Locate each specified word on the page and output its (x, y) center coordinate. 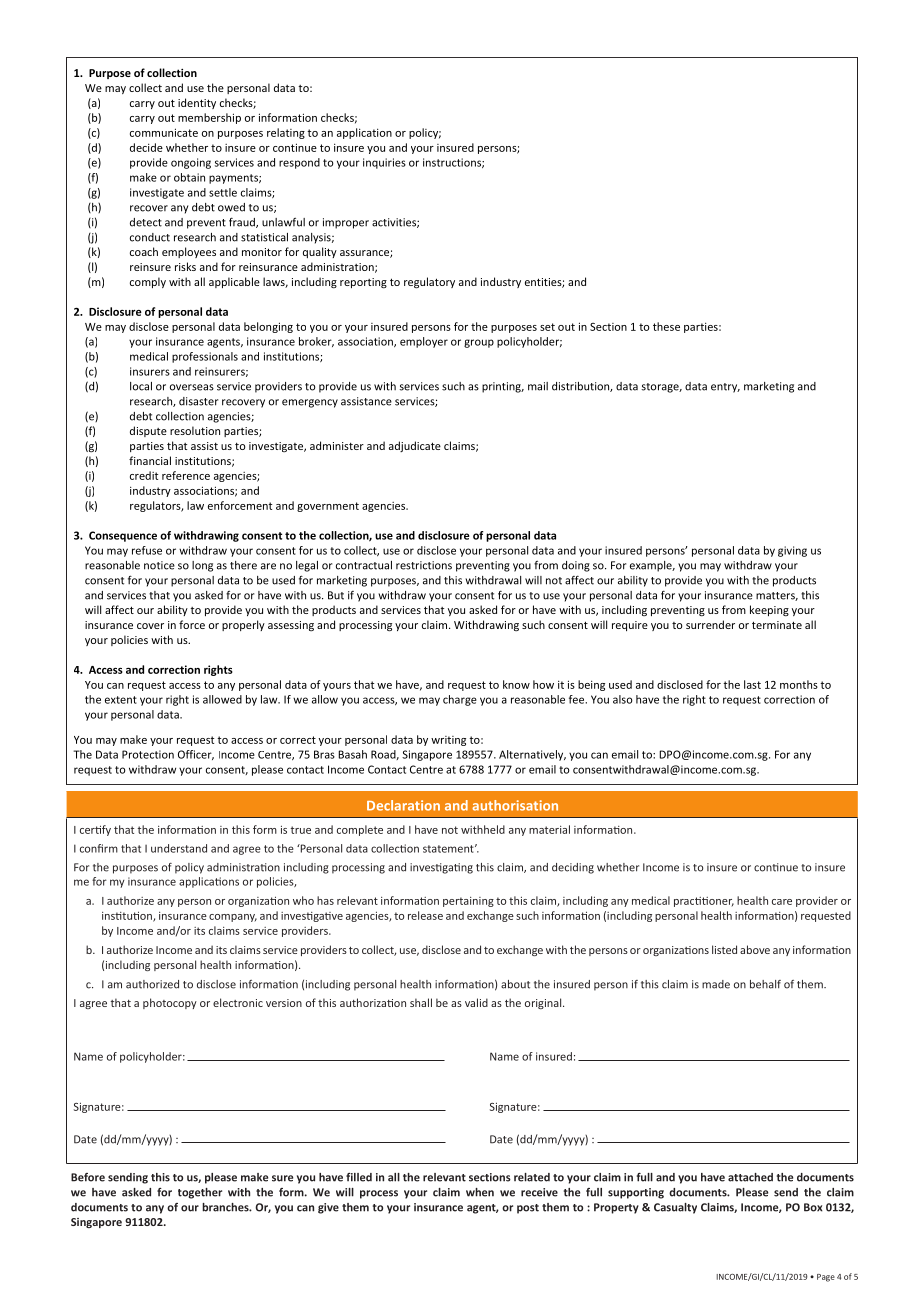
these (666, 326)
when (480, 1192)
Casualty (675, 1208)
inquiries (384, 163)
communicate (164, 132)
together (200, 1193)
